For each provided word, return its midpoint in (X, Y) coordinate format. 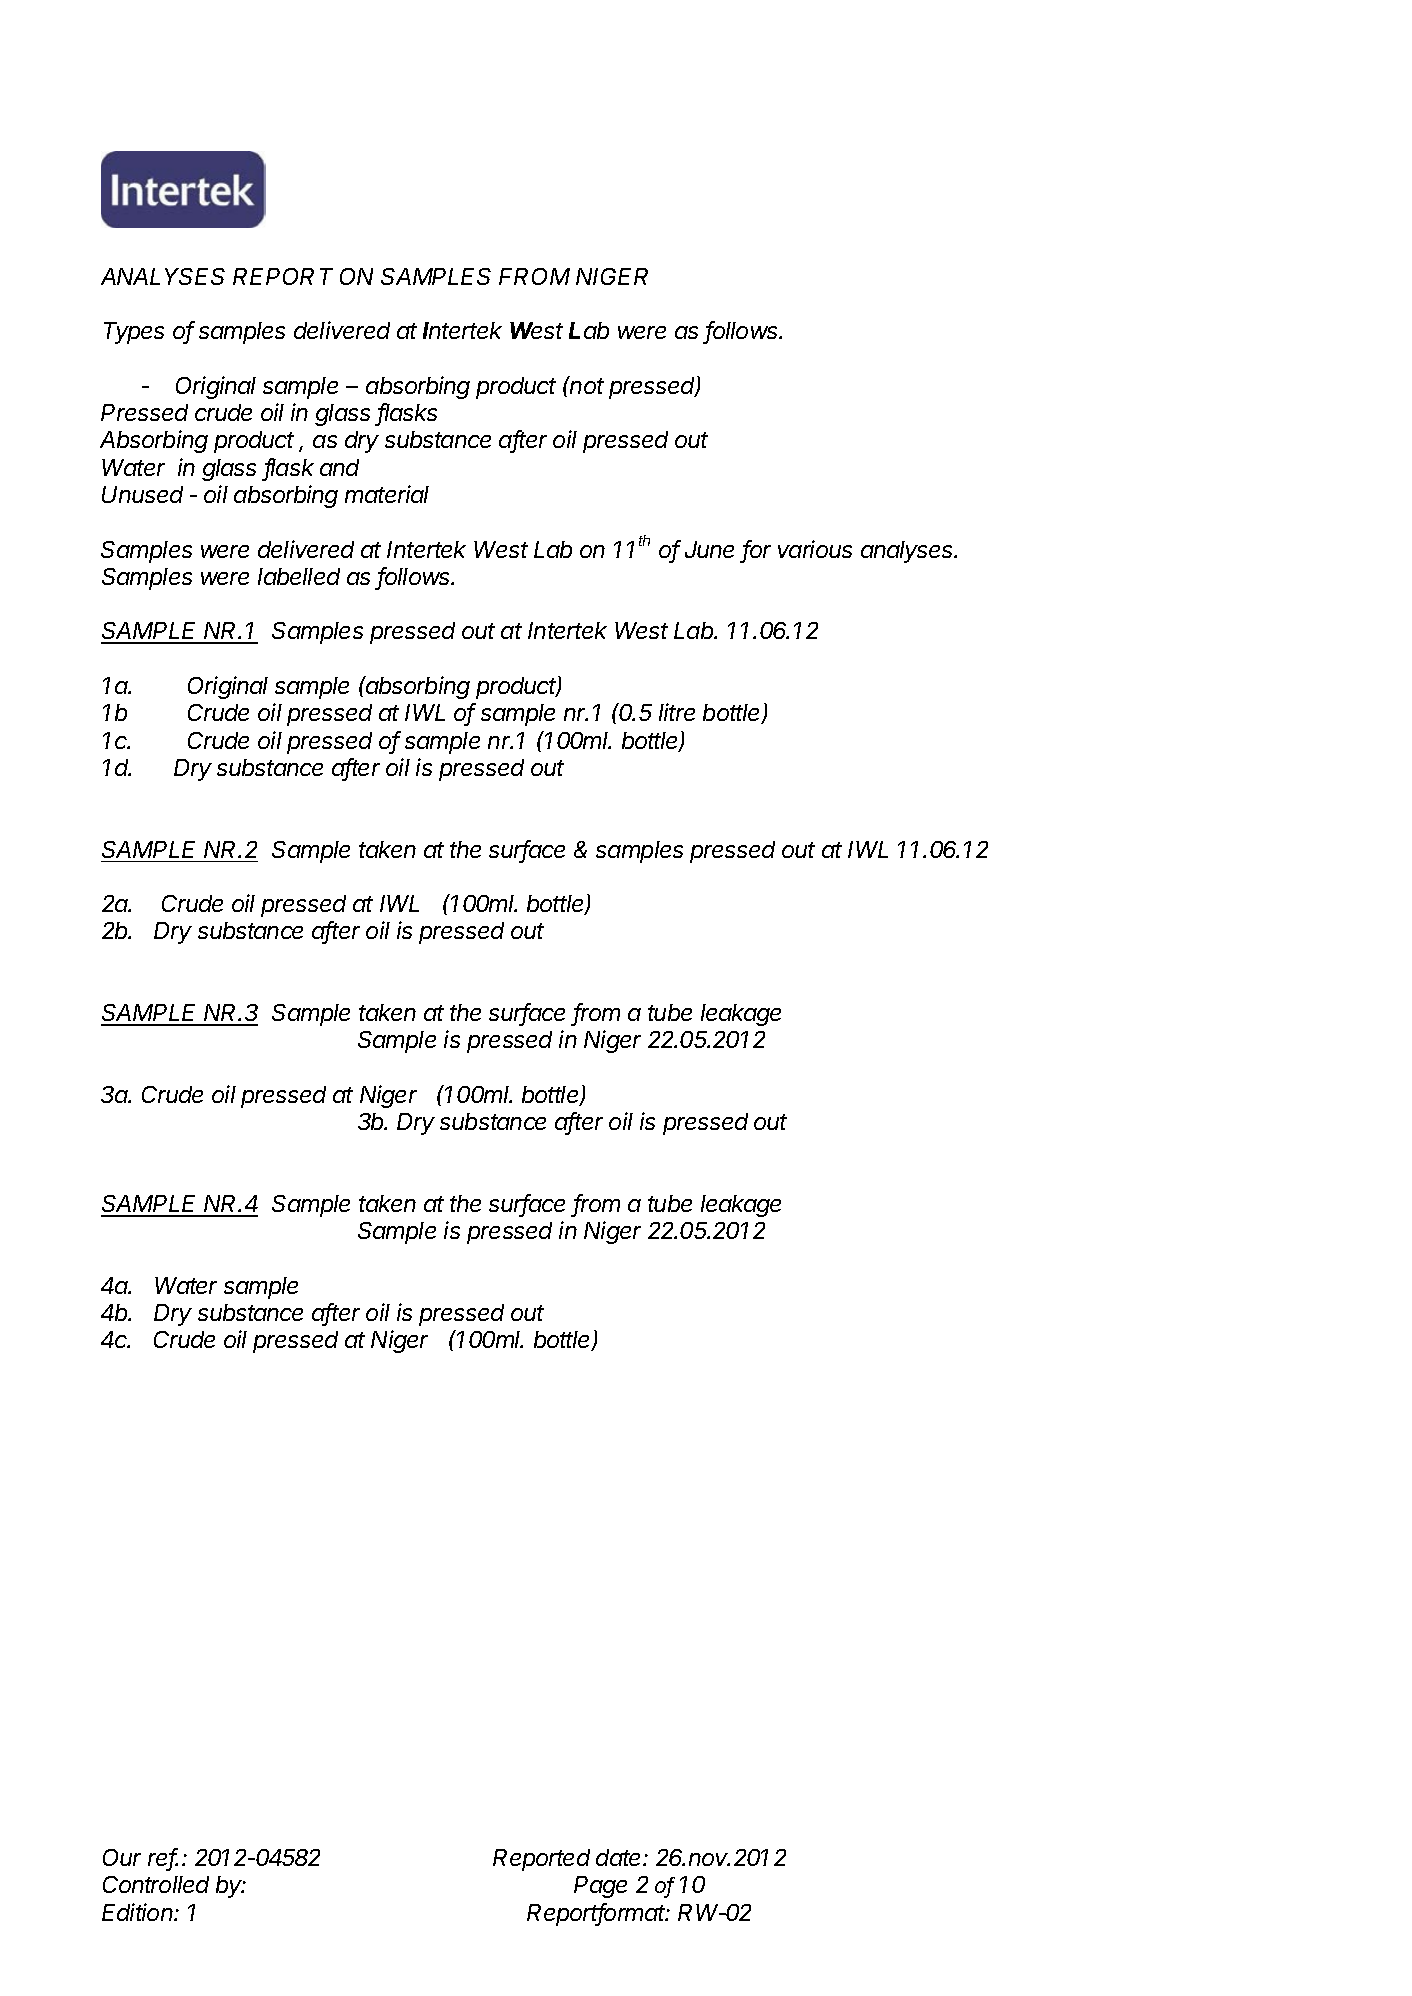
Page (600, 1887)
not (586, 385)
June (709, 549)
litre (677, 712)
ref (163, 1858)
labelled (299, 576)
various (815, 549)
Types (134, 333)
